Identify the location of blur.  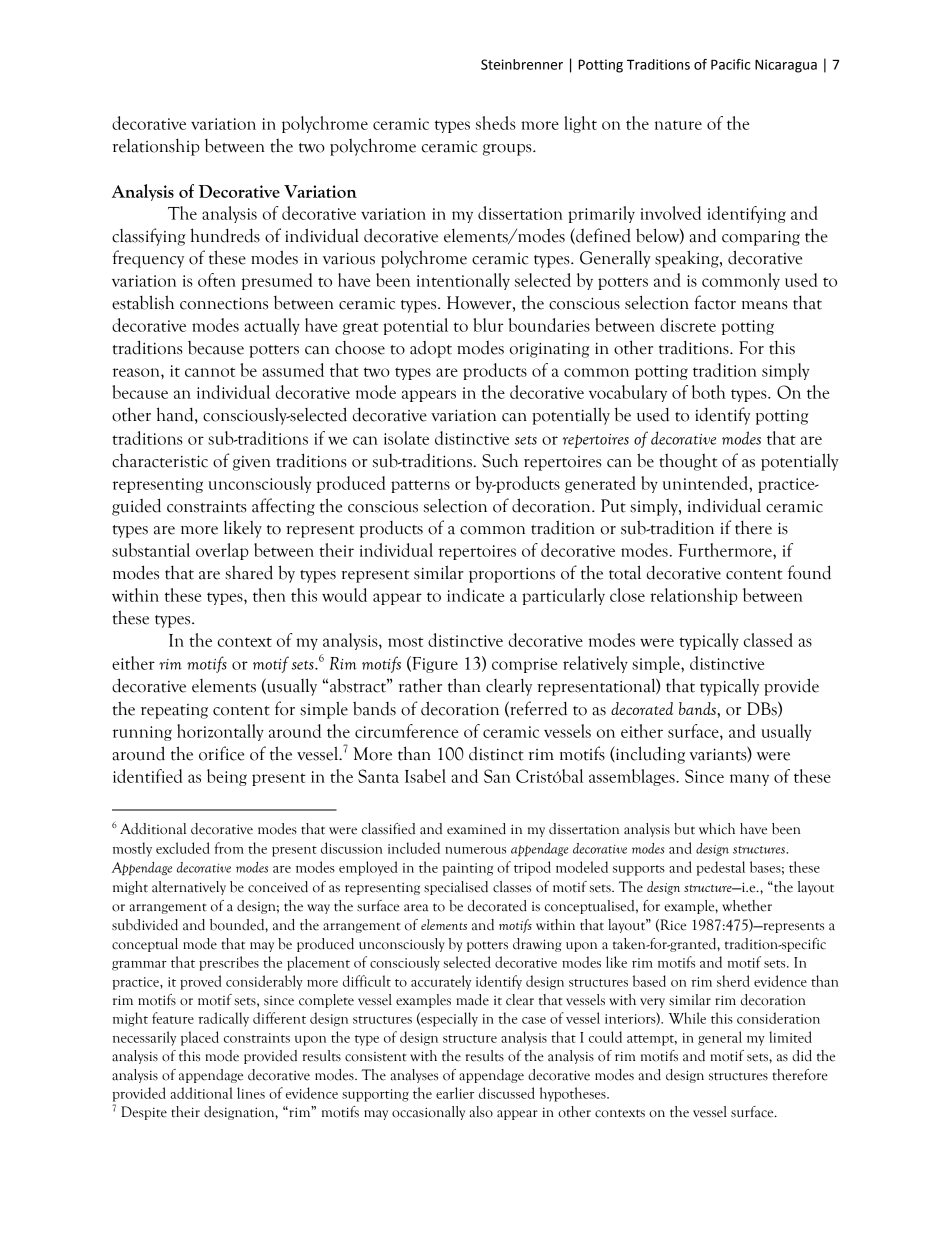
(488, 325).
